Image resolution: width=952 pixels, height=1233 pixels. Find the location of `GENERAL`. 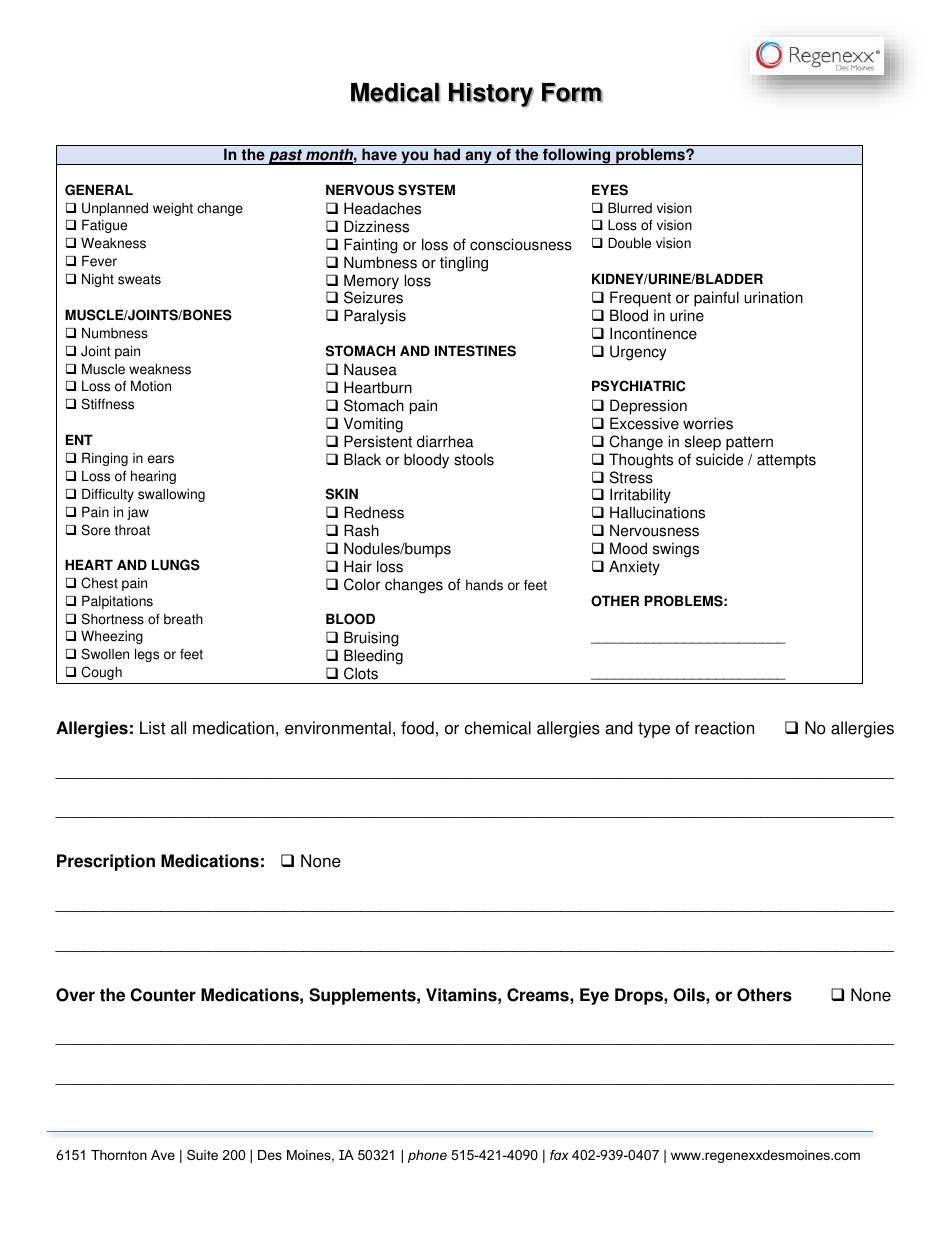

GENERAL is located at coordinates (99, 190).
